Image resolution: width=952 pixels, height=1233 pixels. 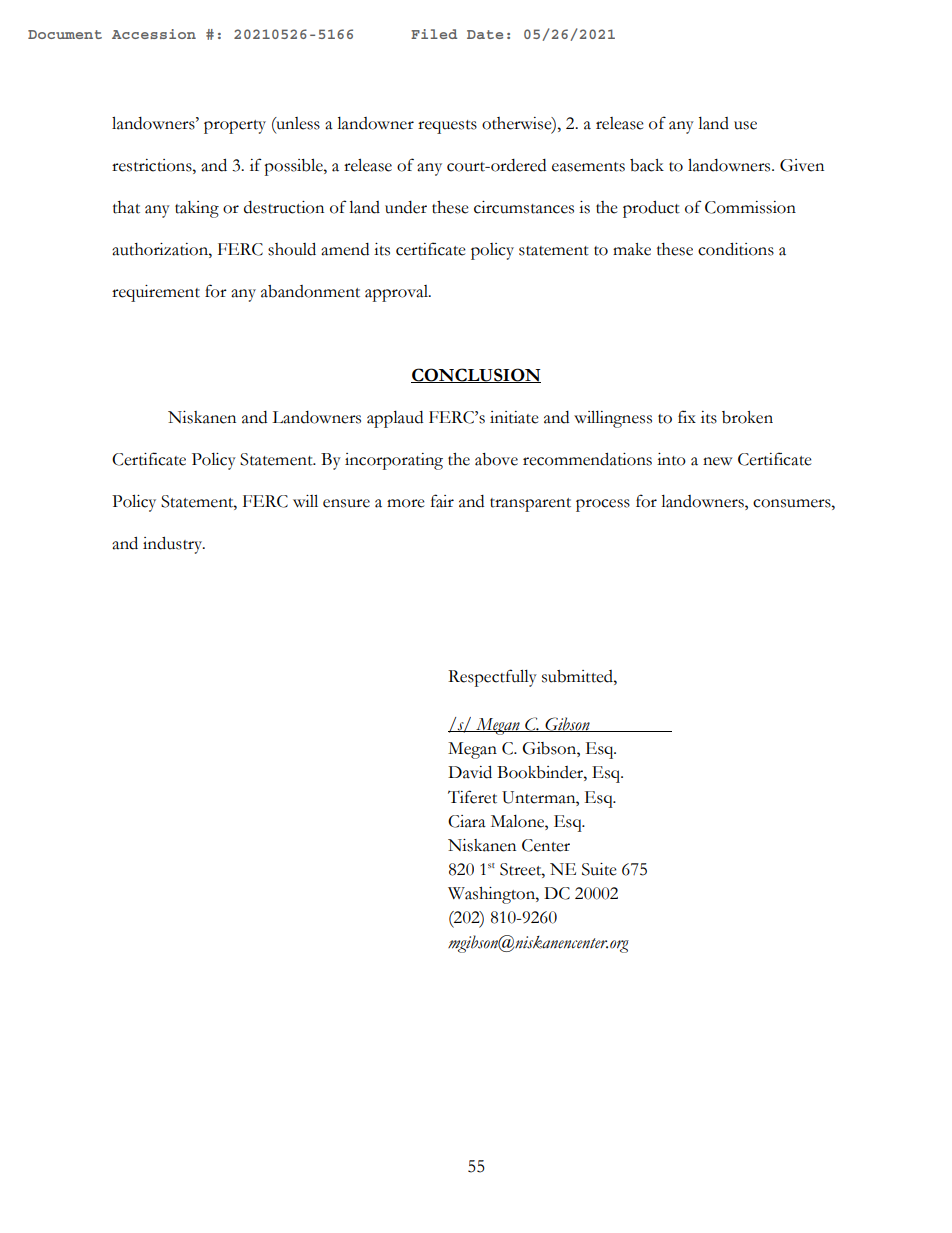 I want to click on approval, so click(x=397, y=293).
